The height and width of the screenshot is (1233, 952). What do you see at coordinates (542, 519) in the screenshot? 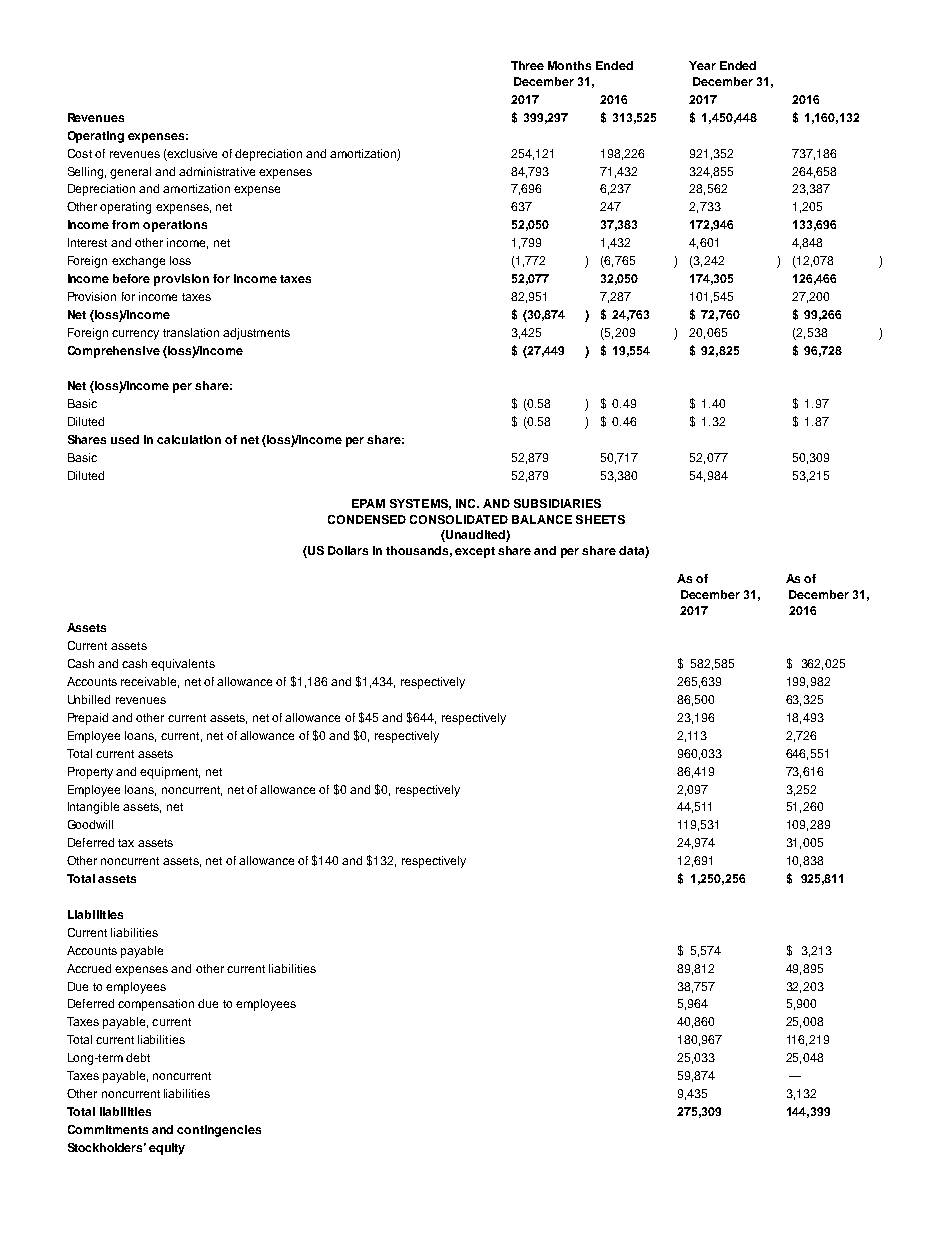
I see `BALANCE` at bounding box center [542, 519].
